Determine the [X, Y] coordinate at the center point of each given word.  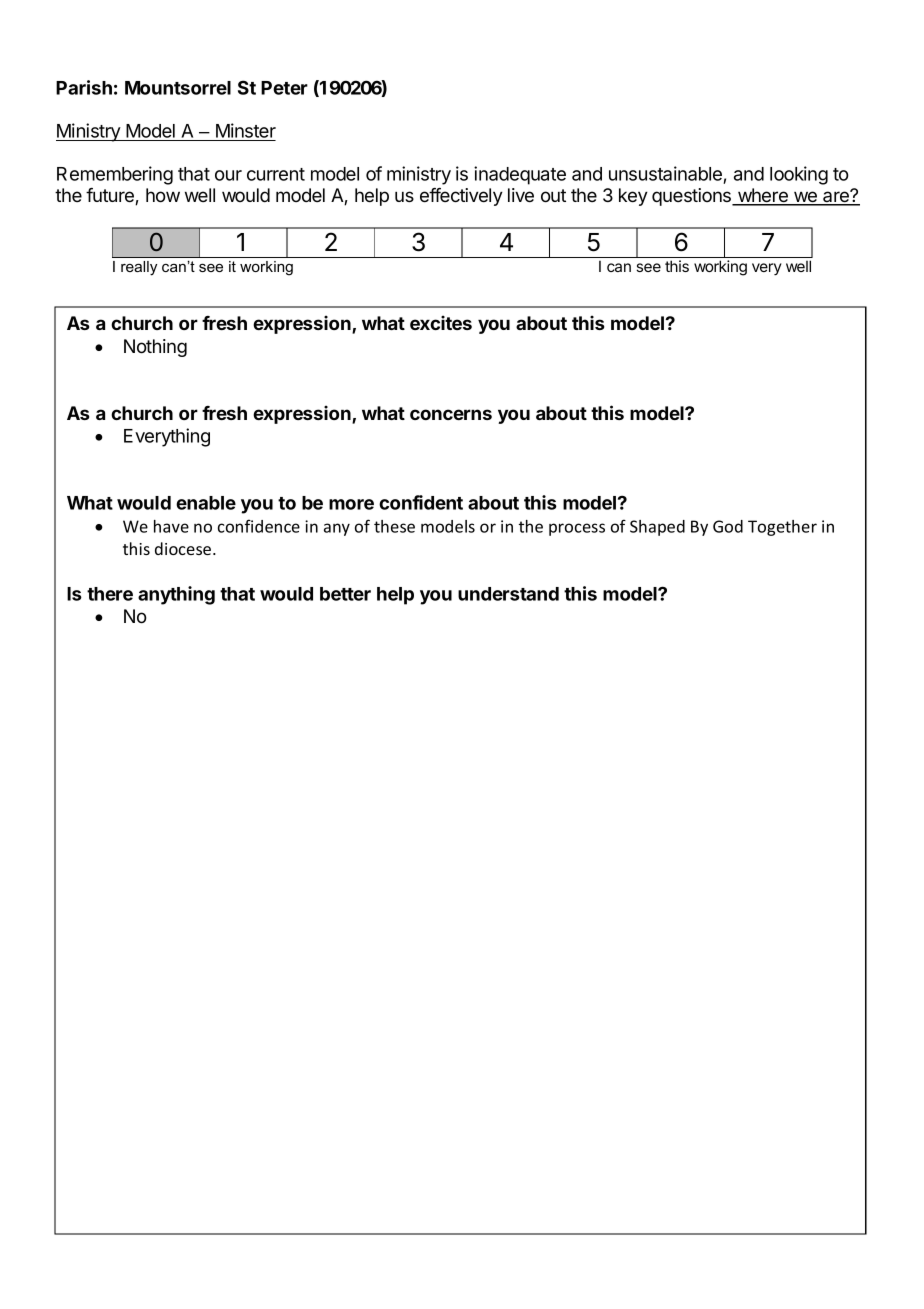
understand [508, 594]
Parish [84, 87]
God [728, 526]
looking [799, 175]
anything [176, 595]
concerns [451, 414]
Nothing [155, 348]
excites [441, 322]
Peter [284, 88]
